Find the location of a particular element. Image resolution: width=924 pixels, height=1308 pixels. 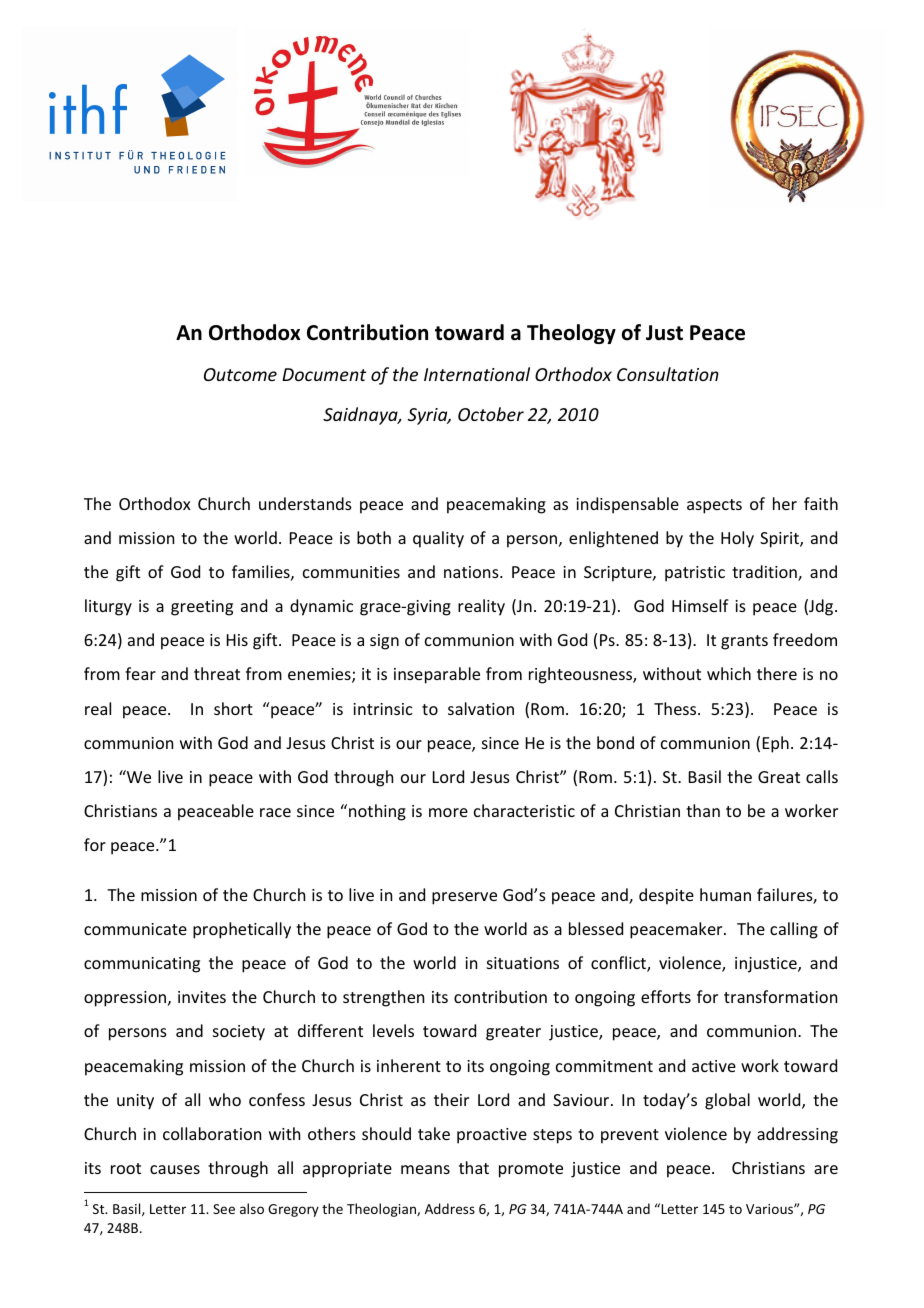

causes is located at coordinates (175, 1169).
